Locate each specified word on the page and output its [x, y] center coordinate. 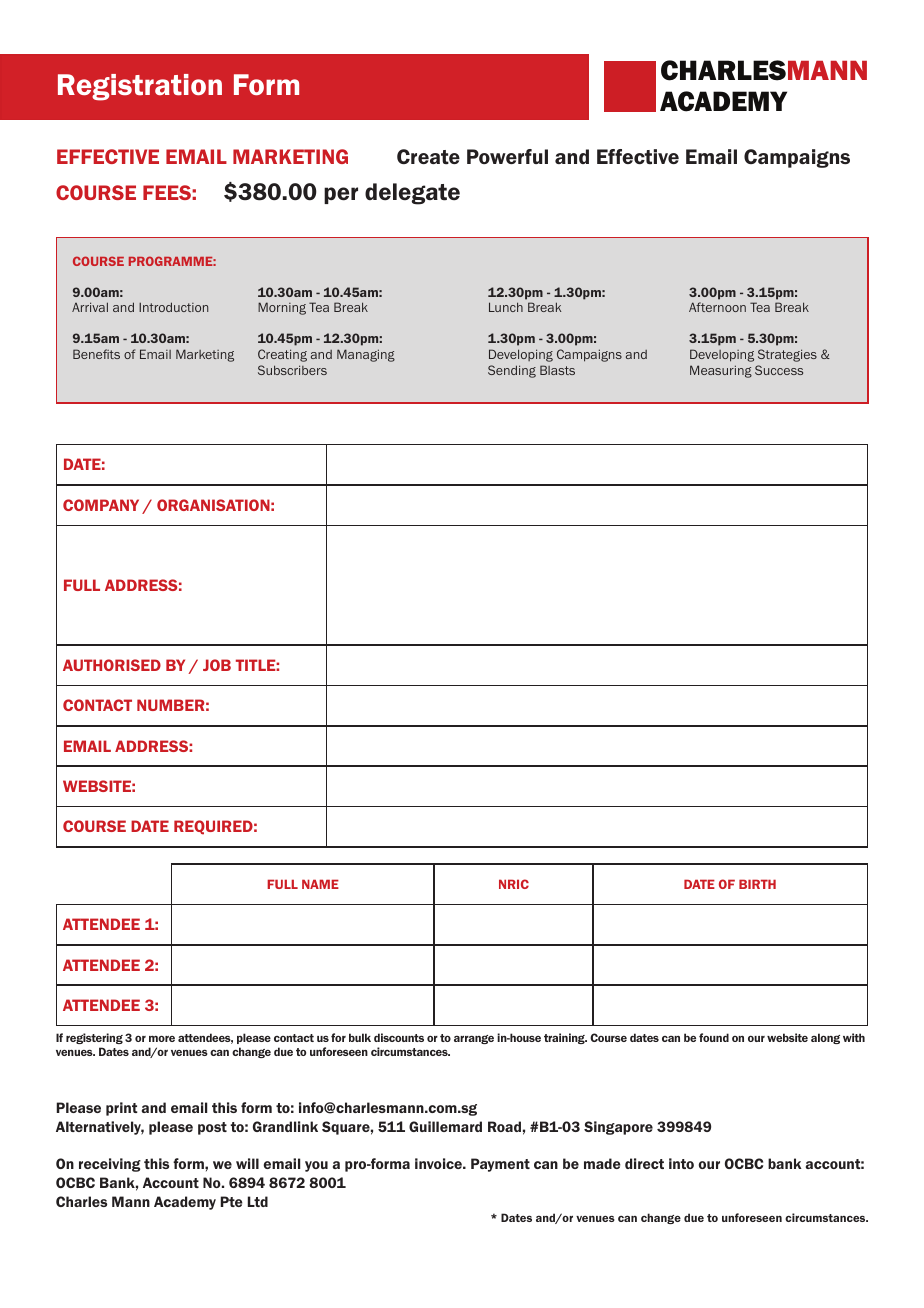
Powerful [507, 156]
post [212, 1128]
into [681, 1163]
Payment [500, 1165]
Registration [140, 87]
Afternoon [717, 307]
